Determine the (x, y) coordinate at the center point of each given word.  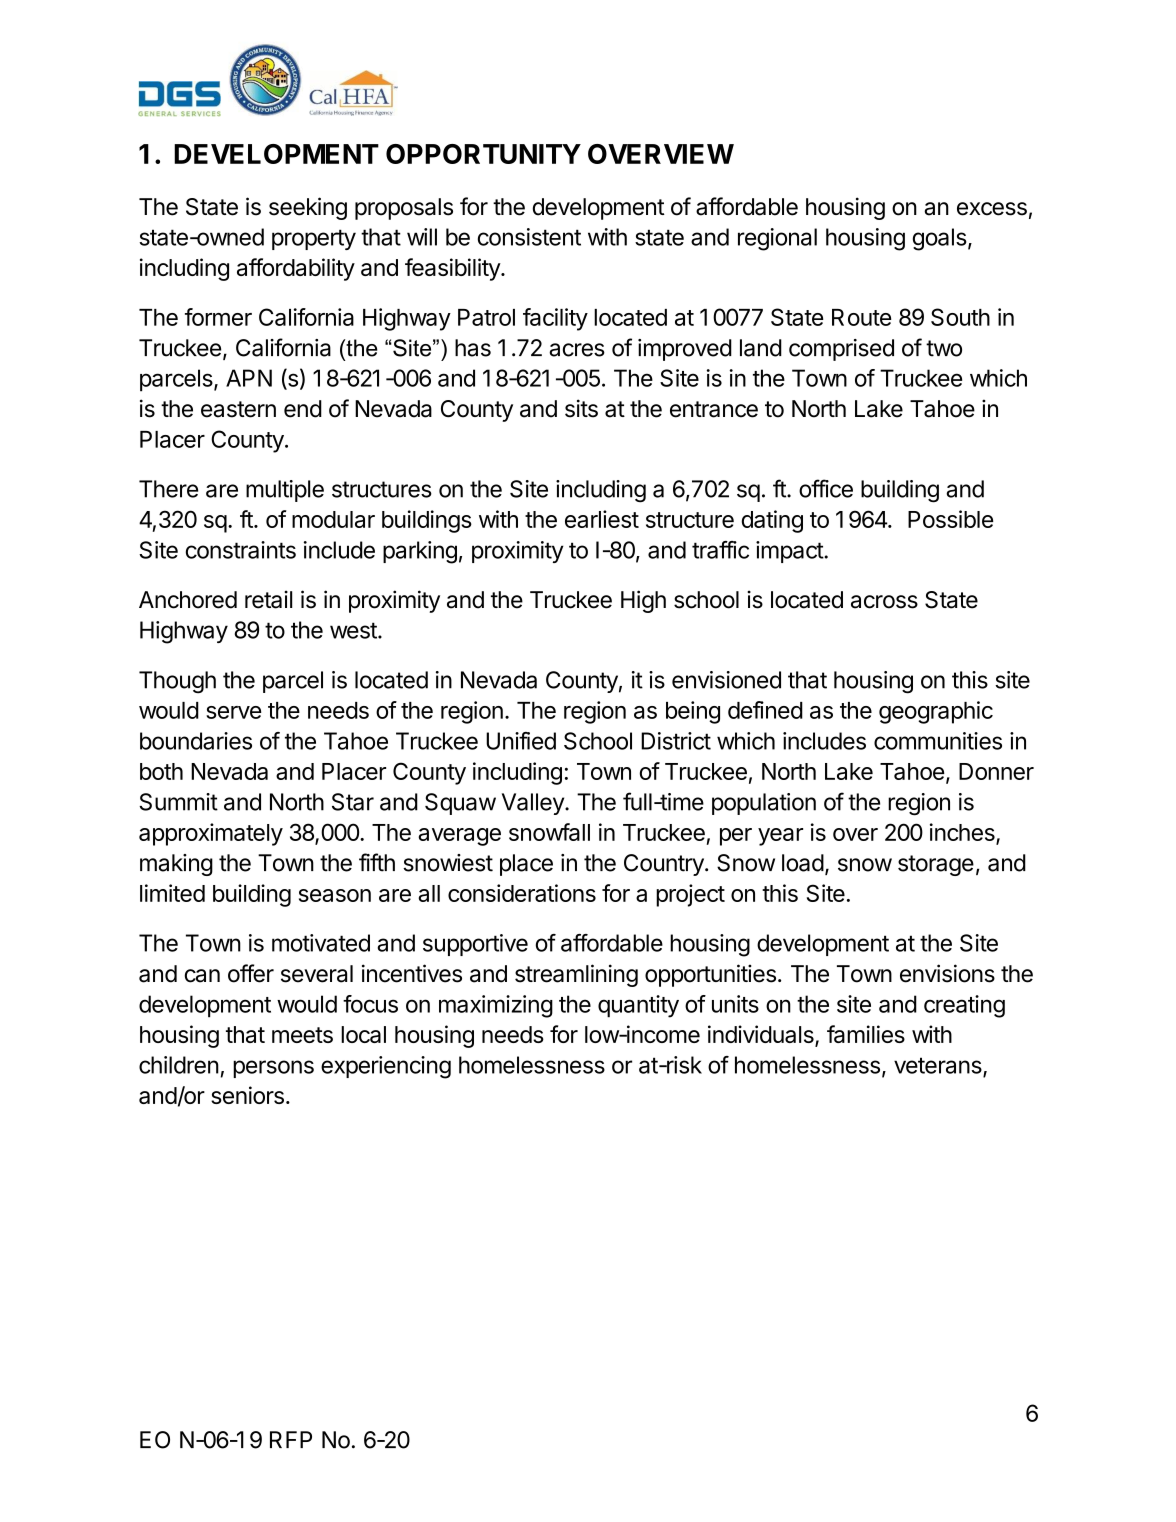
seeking (308, 208)
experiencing (386, 1067)
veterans (939, 1066)
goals (940, 239)
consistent (529, 237)
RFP (291, 1439)
